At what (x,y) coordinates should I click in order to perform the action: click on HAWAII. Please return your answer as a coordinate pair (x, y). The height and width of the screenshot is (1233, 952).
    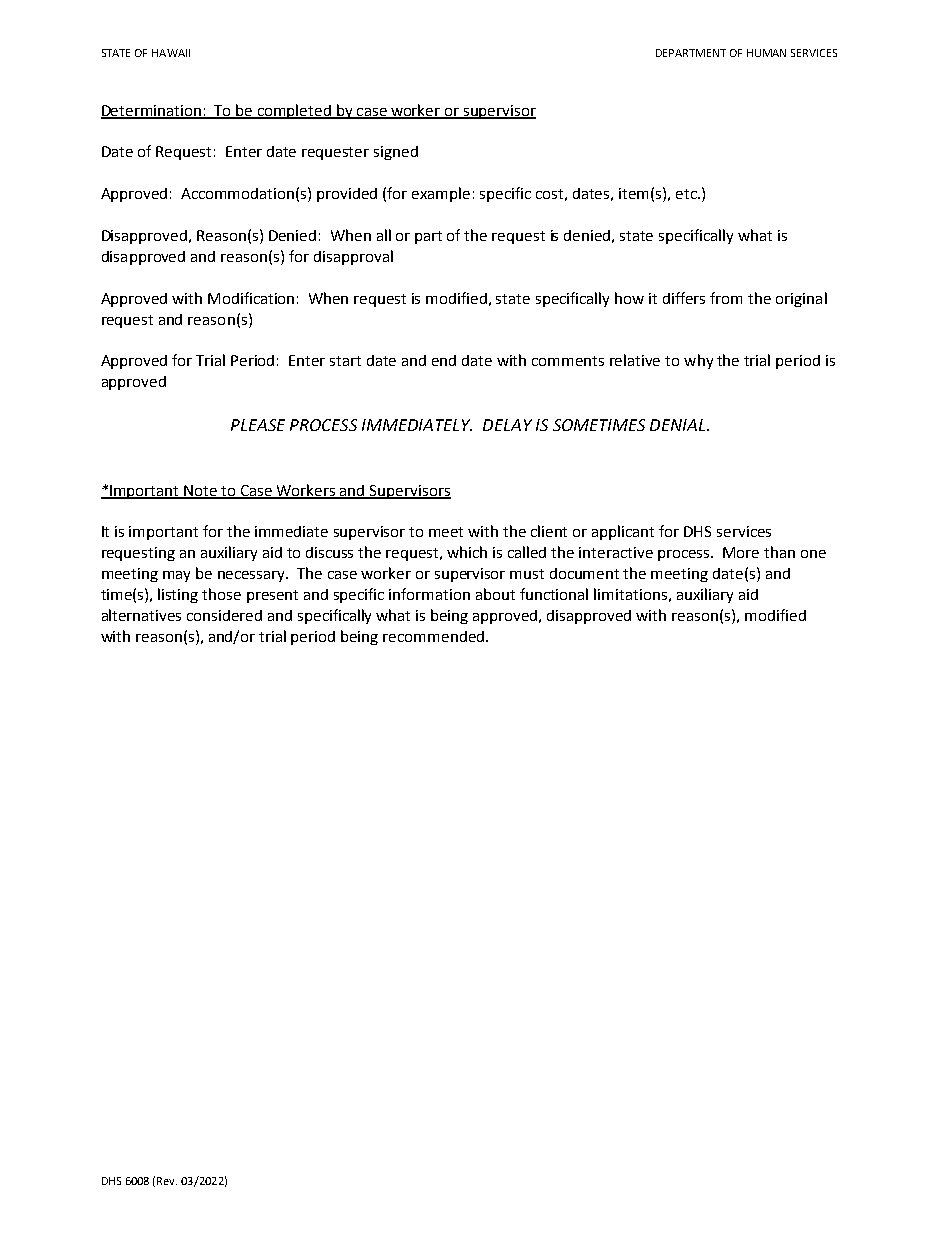
    Looking at the image, I should click on (171, 53).
